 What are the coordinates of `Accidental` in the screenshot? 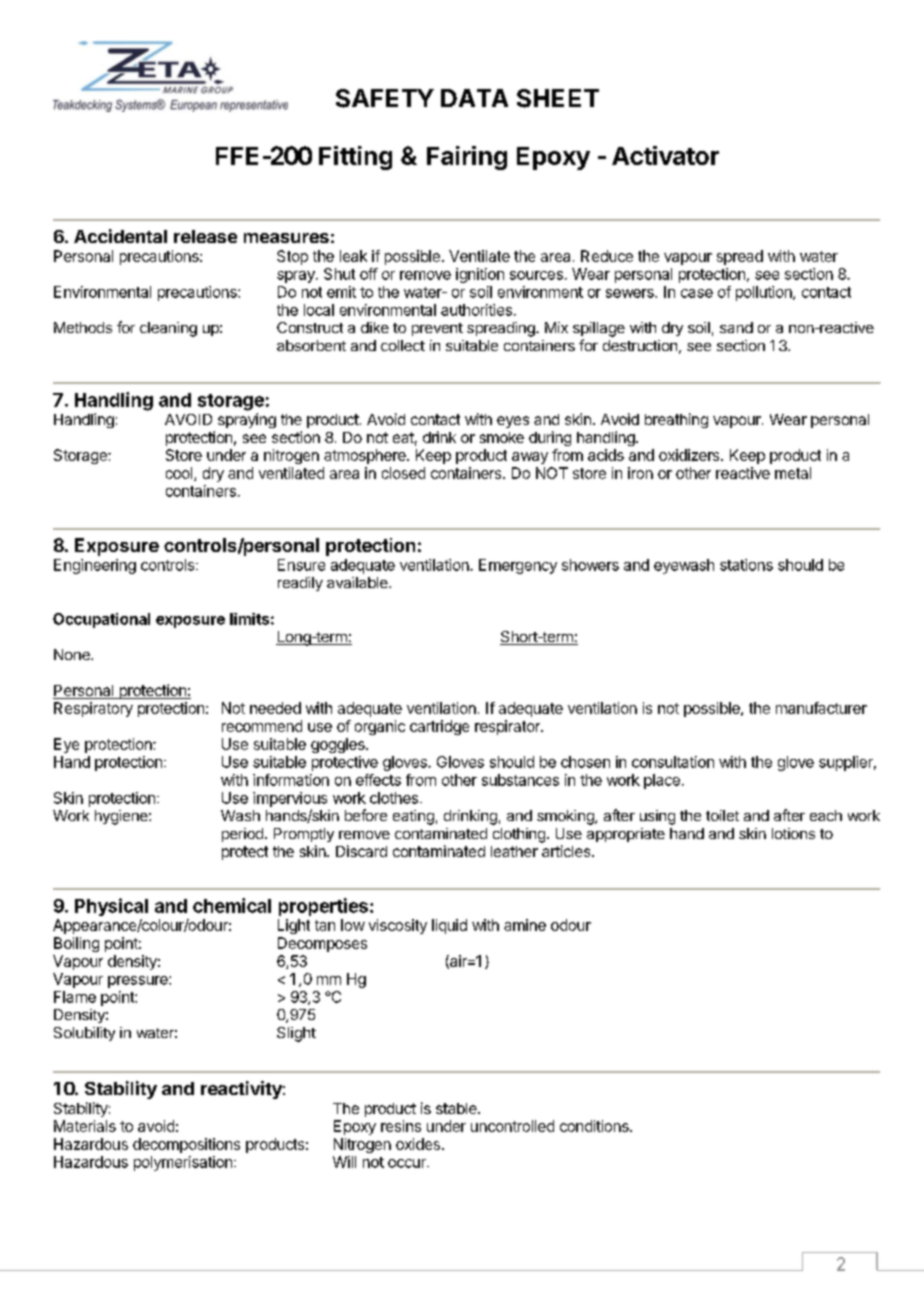 It's located at (120, 236).
